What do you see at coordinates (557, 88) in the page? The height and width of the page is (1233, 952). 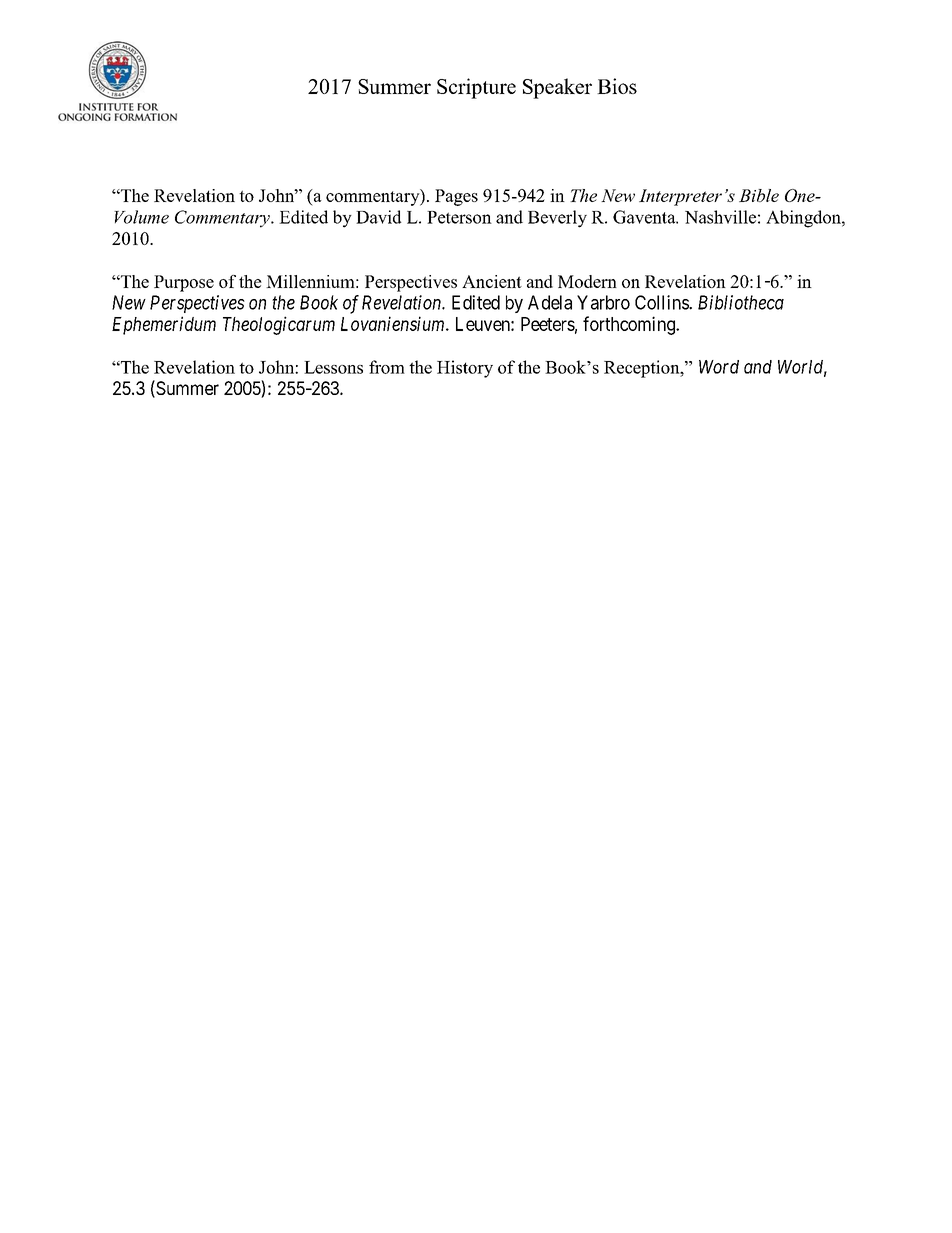 I see `Speaker` at bounding box center [557, 88].
